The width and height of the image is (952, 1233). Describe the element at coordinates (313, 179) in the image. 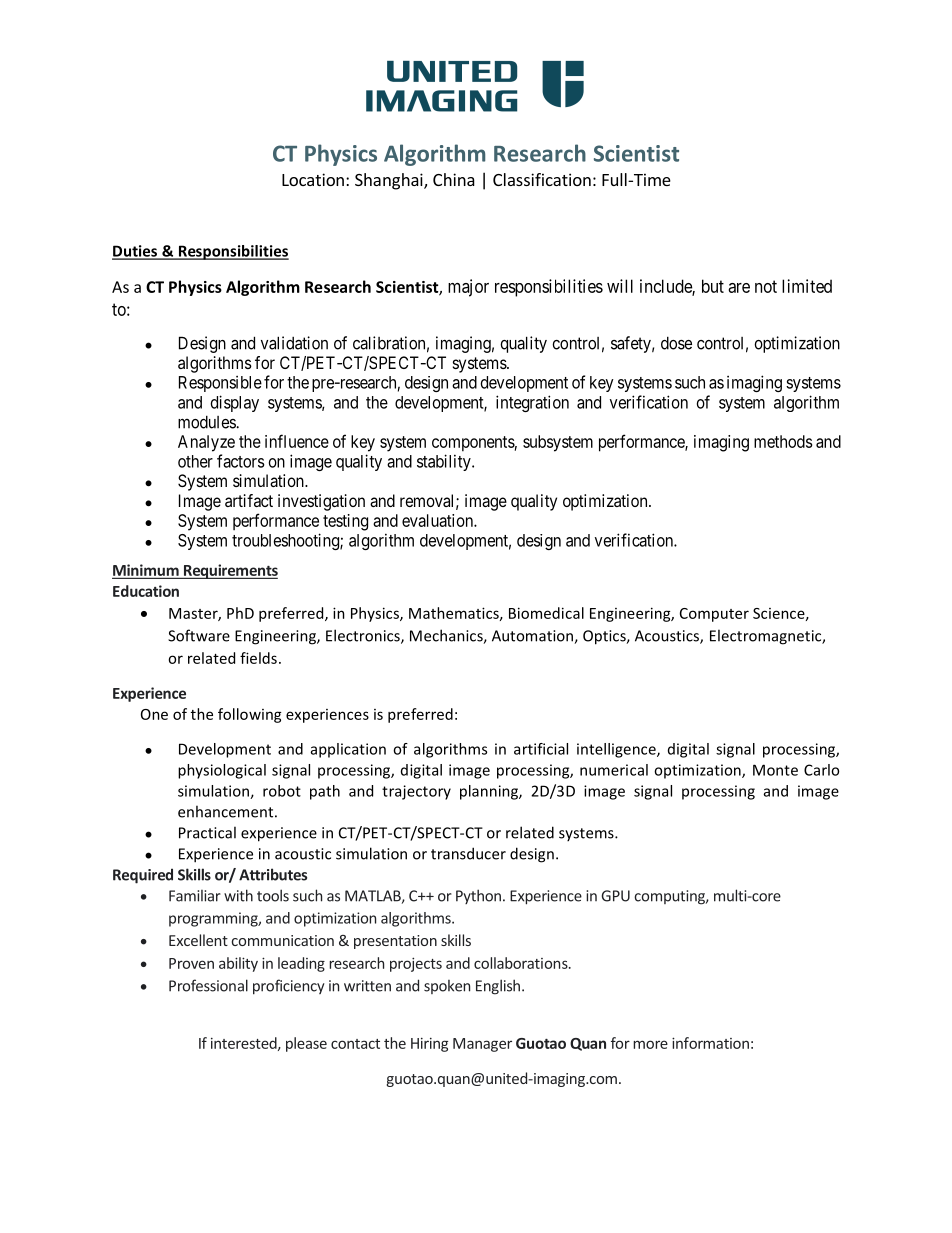

I see `Location` at that location.
